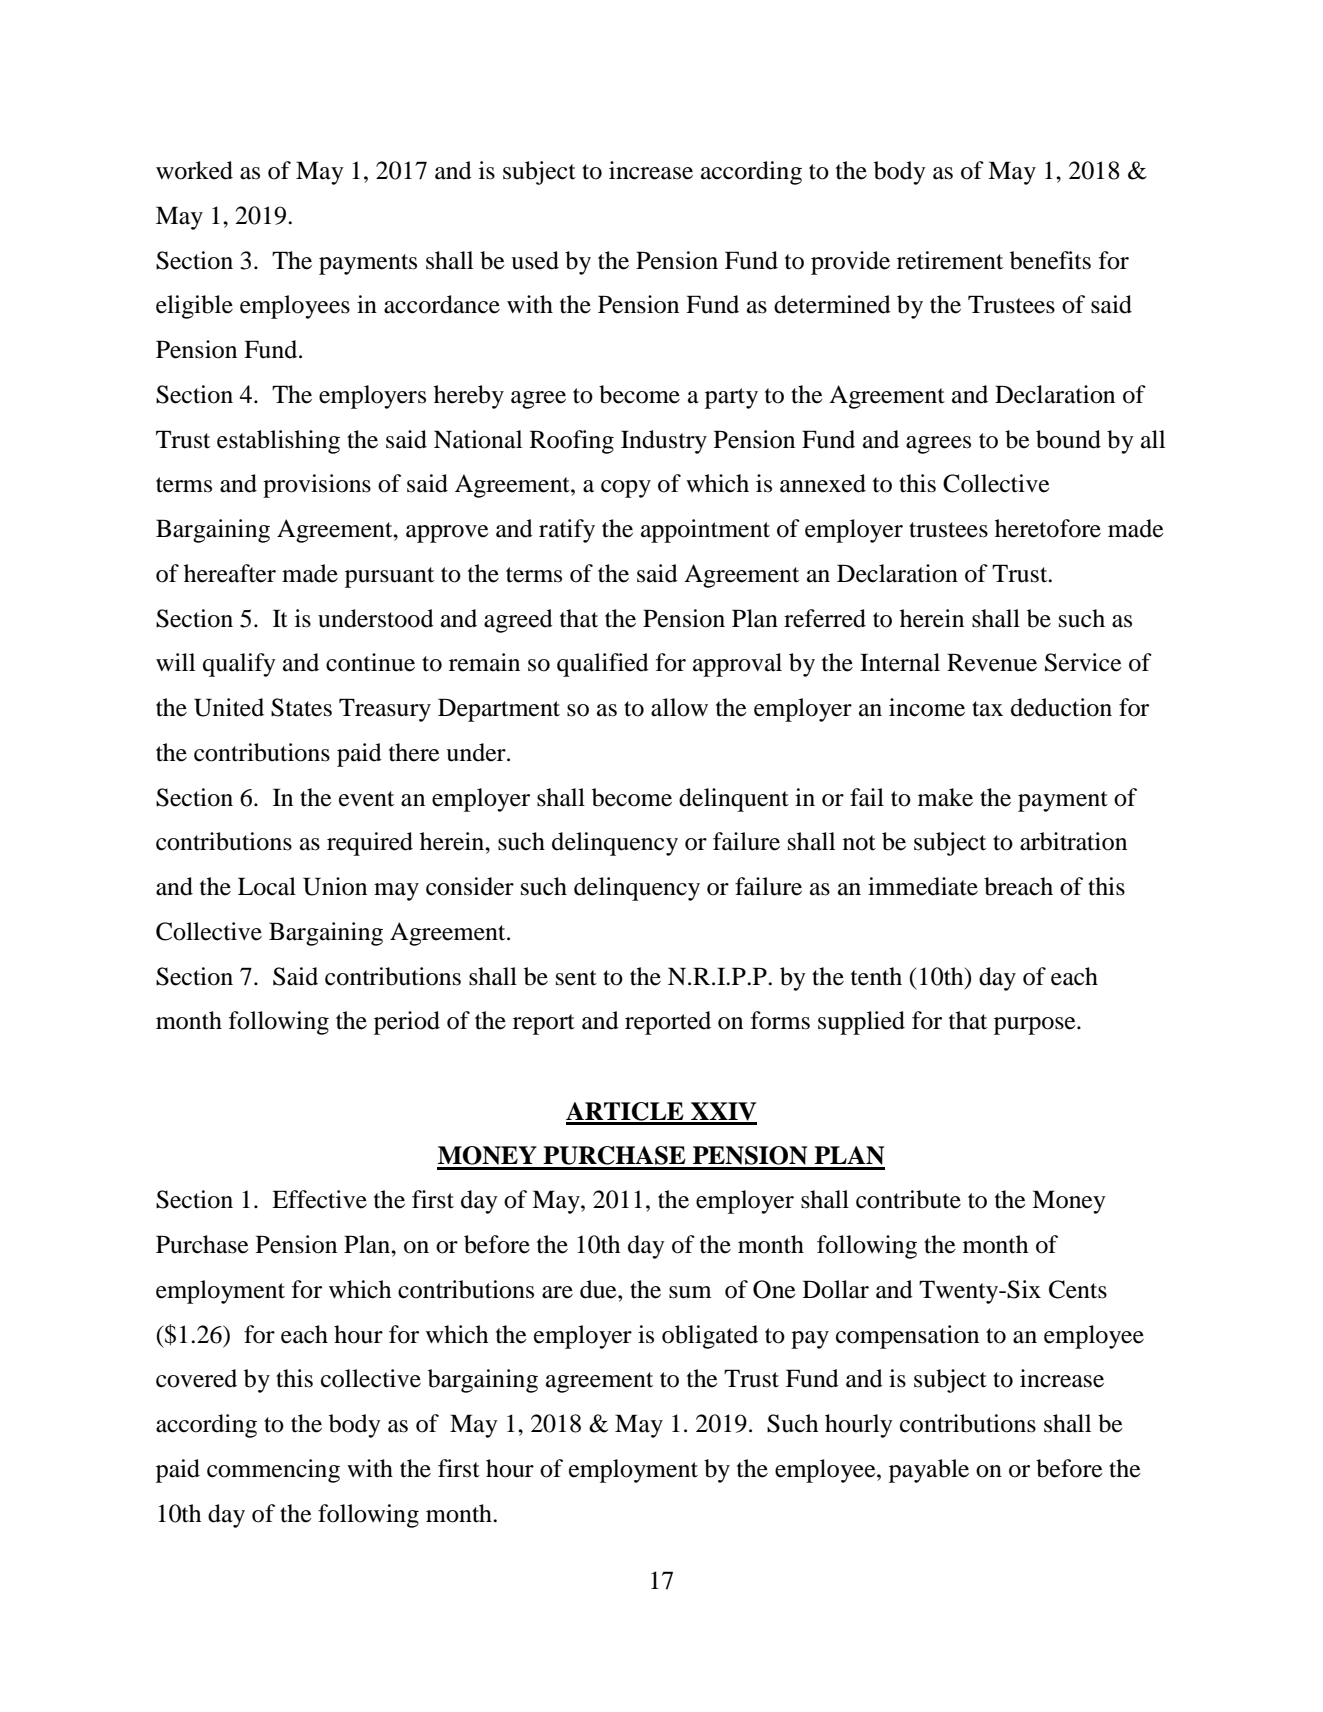 This image has height=1712, width=1323. I want to click on event, so click(366, 799).
